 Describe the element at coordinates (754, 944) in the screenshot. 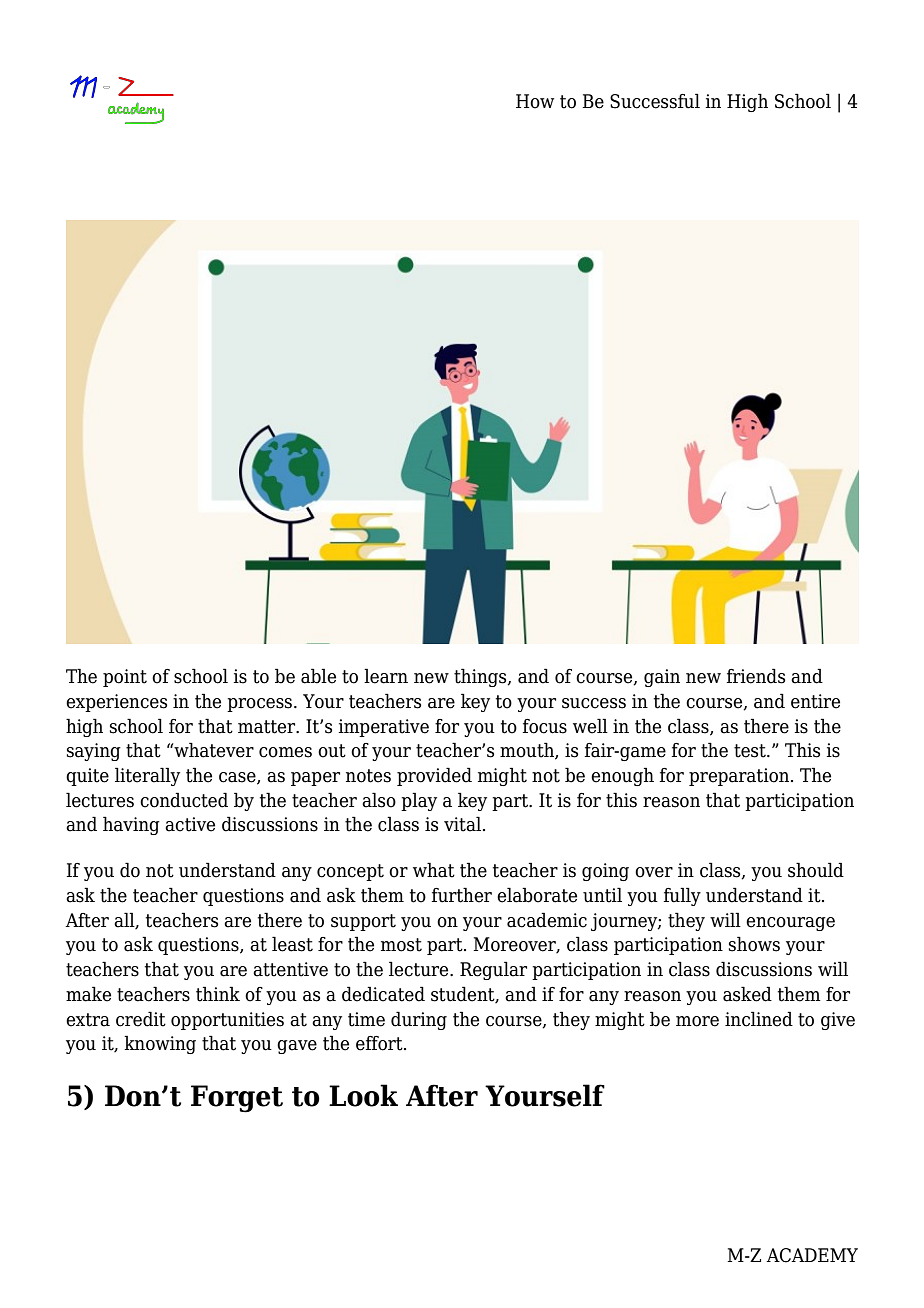

I see `shows` at that location.
